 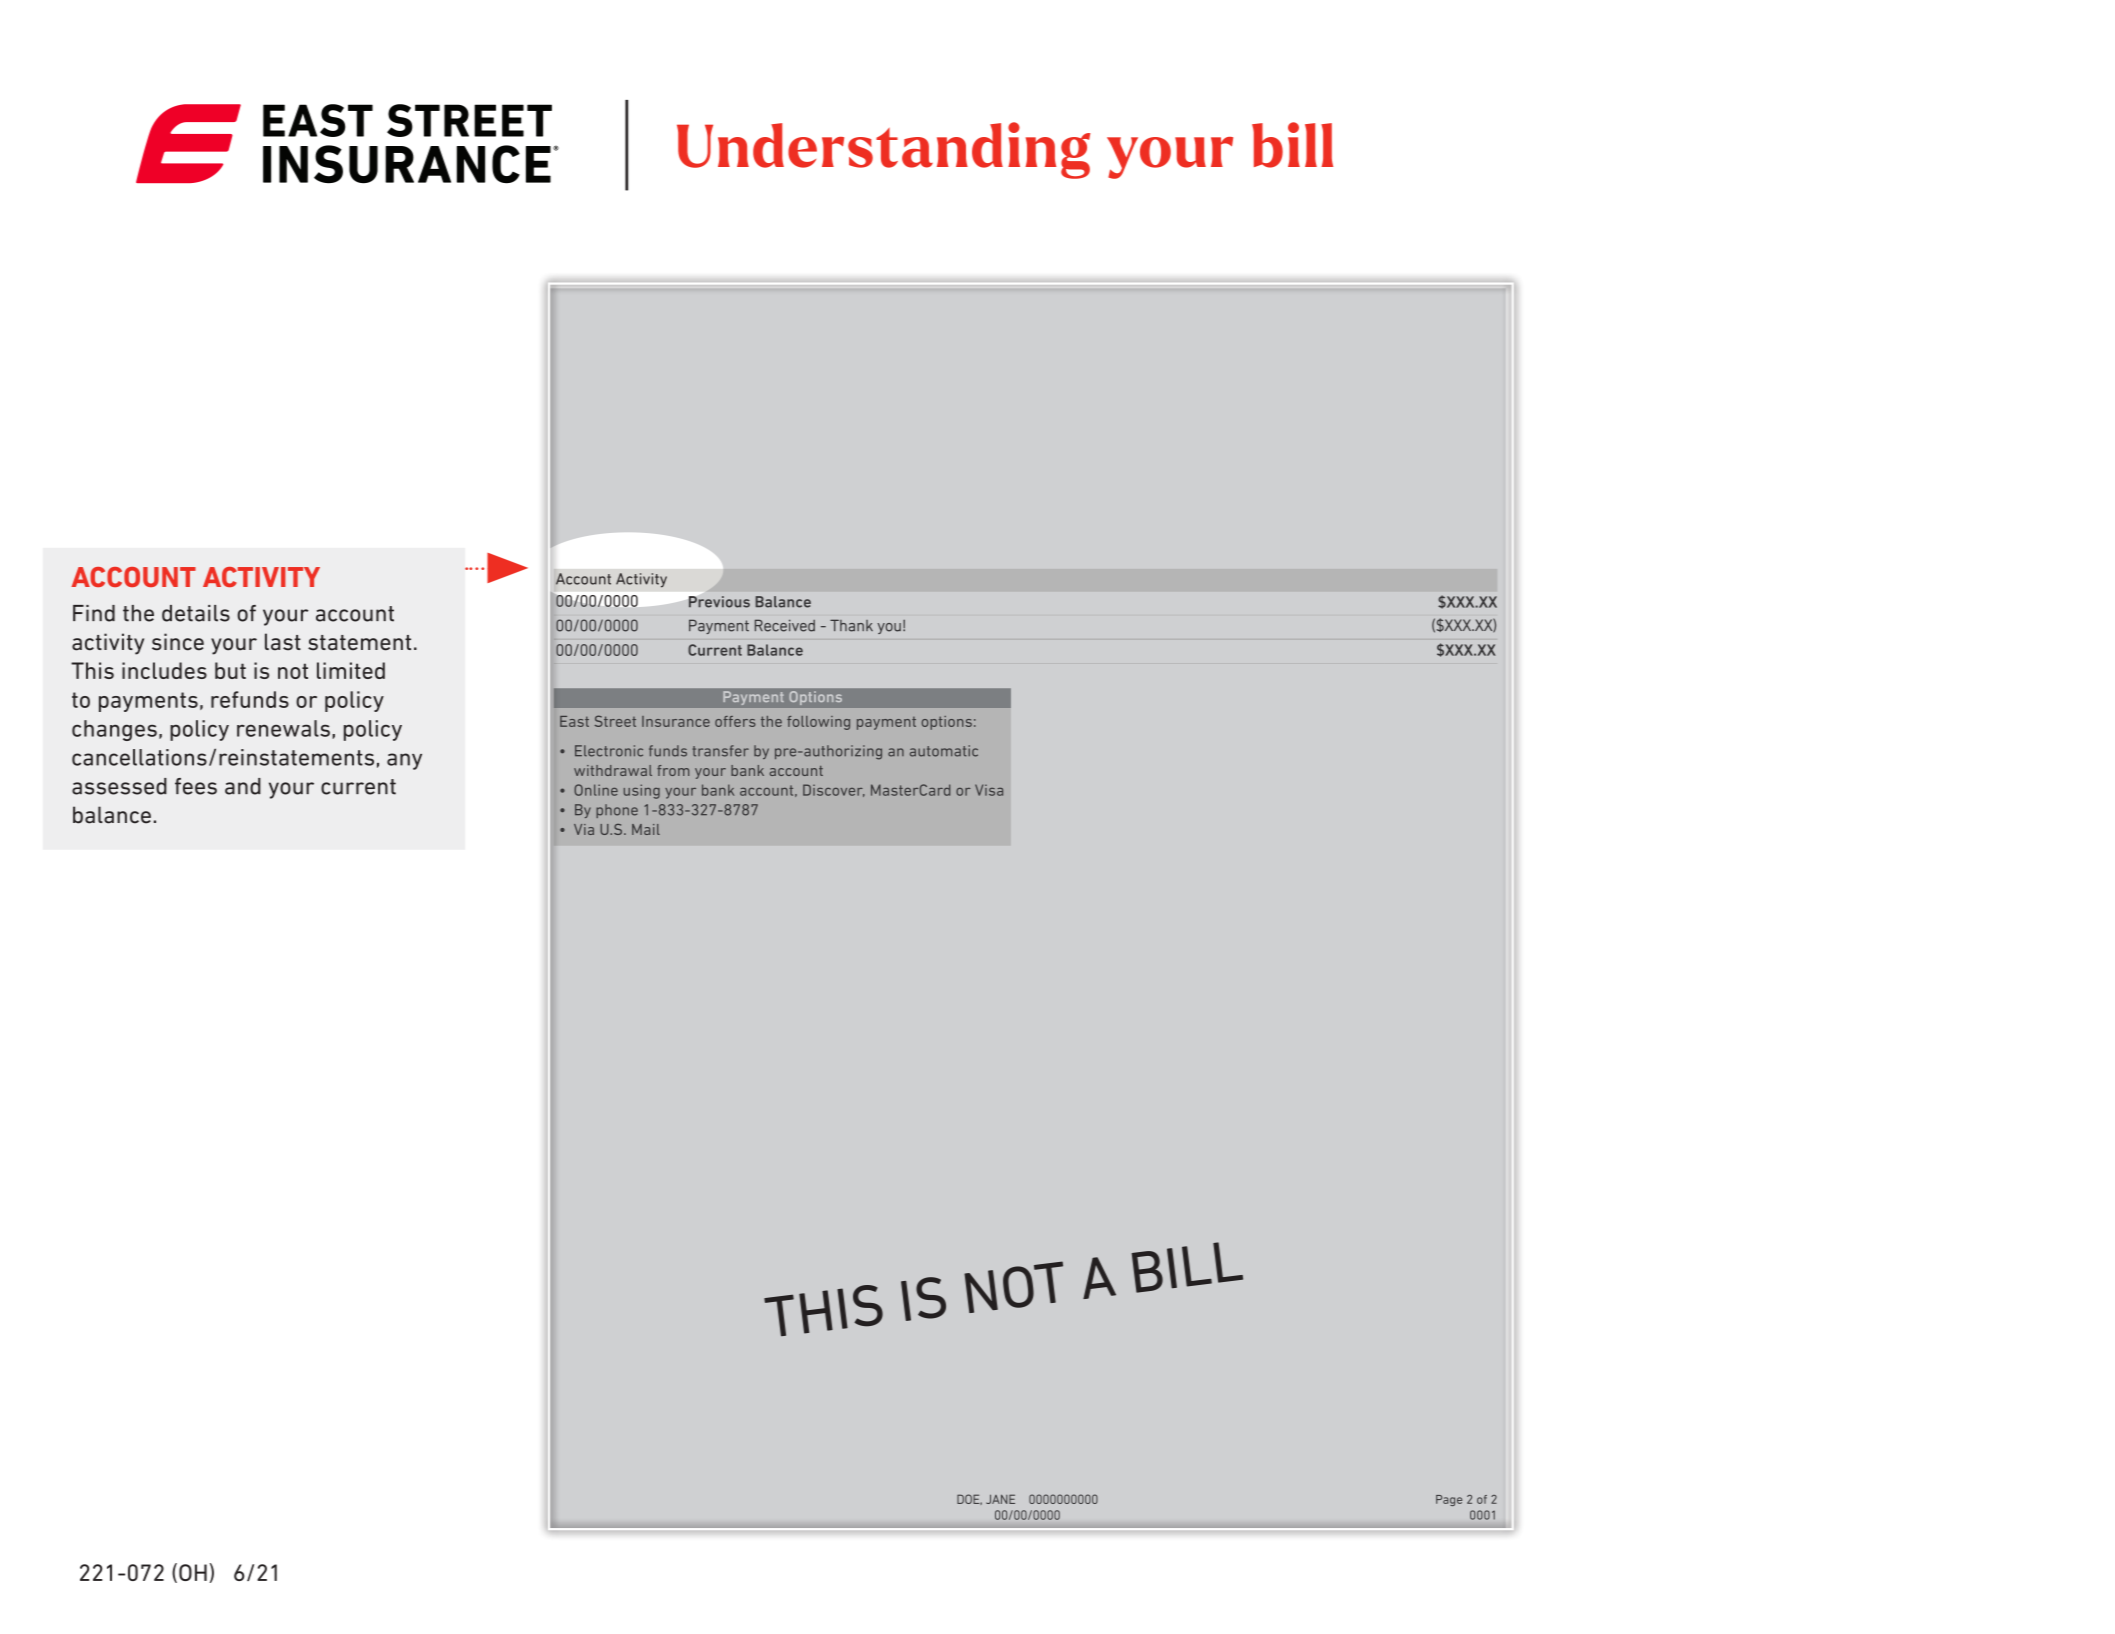 What do you see at coordinates (584, 829) in the screenshot?
I see `Via` at bounding box center [584, 829].
